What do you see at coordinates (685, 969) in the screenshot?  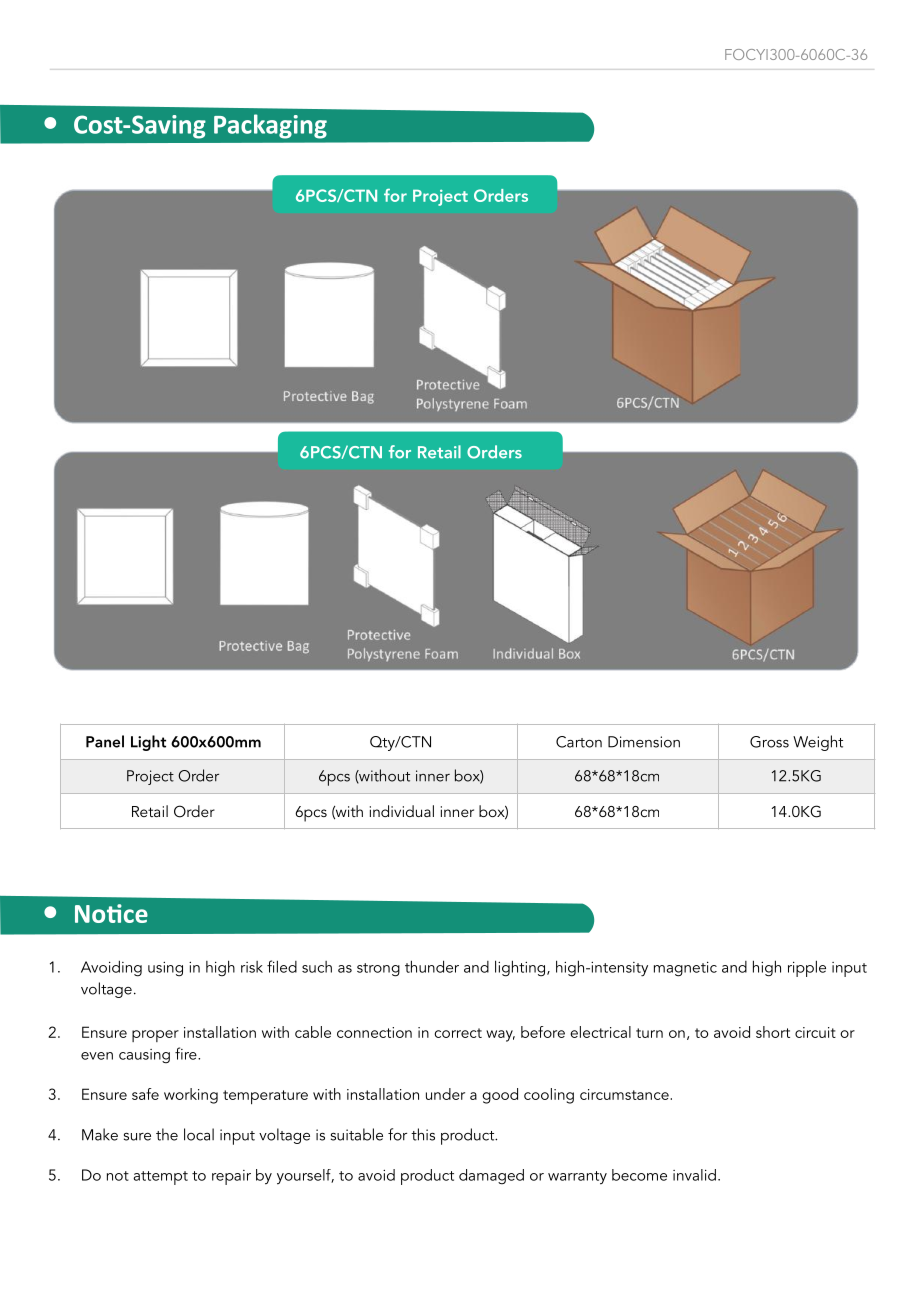 I see `magnetic` at bounding box center [685, 969].
